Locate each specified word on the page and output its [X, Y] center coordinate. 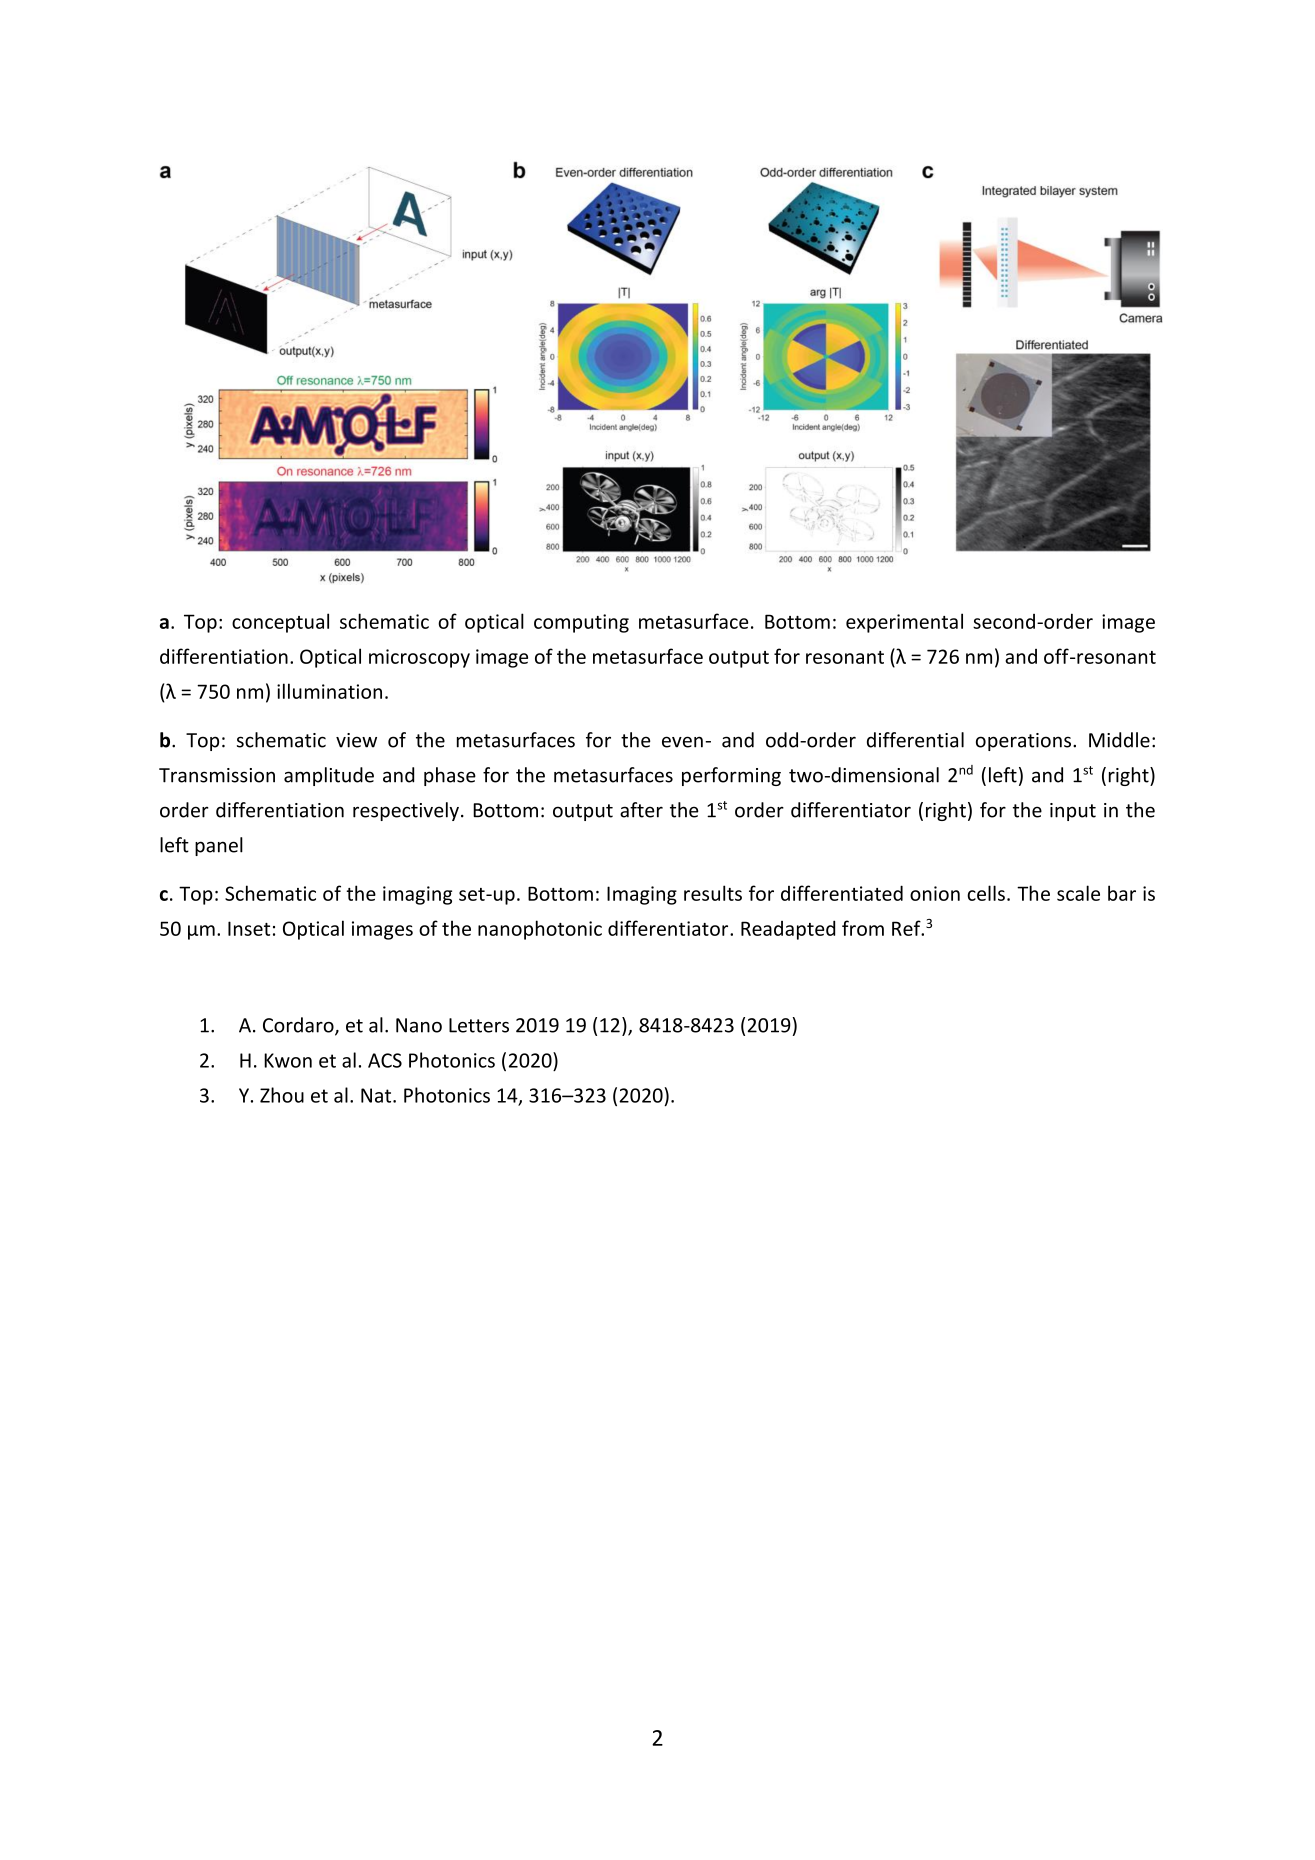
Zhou [282, 1095]
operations [1023, 742]
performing [731, 776]
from [863, 928]
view [356, 740]
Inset [249, 928]
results [713, 893]
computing [581, 623]
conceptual [280, 623]
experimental [904, 623]
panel [219, 846]
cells [986, 893]
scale [1078, 893]
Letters [479, 1025]
